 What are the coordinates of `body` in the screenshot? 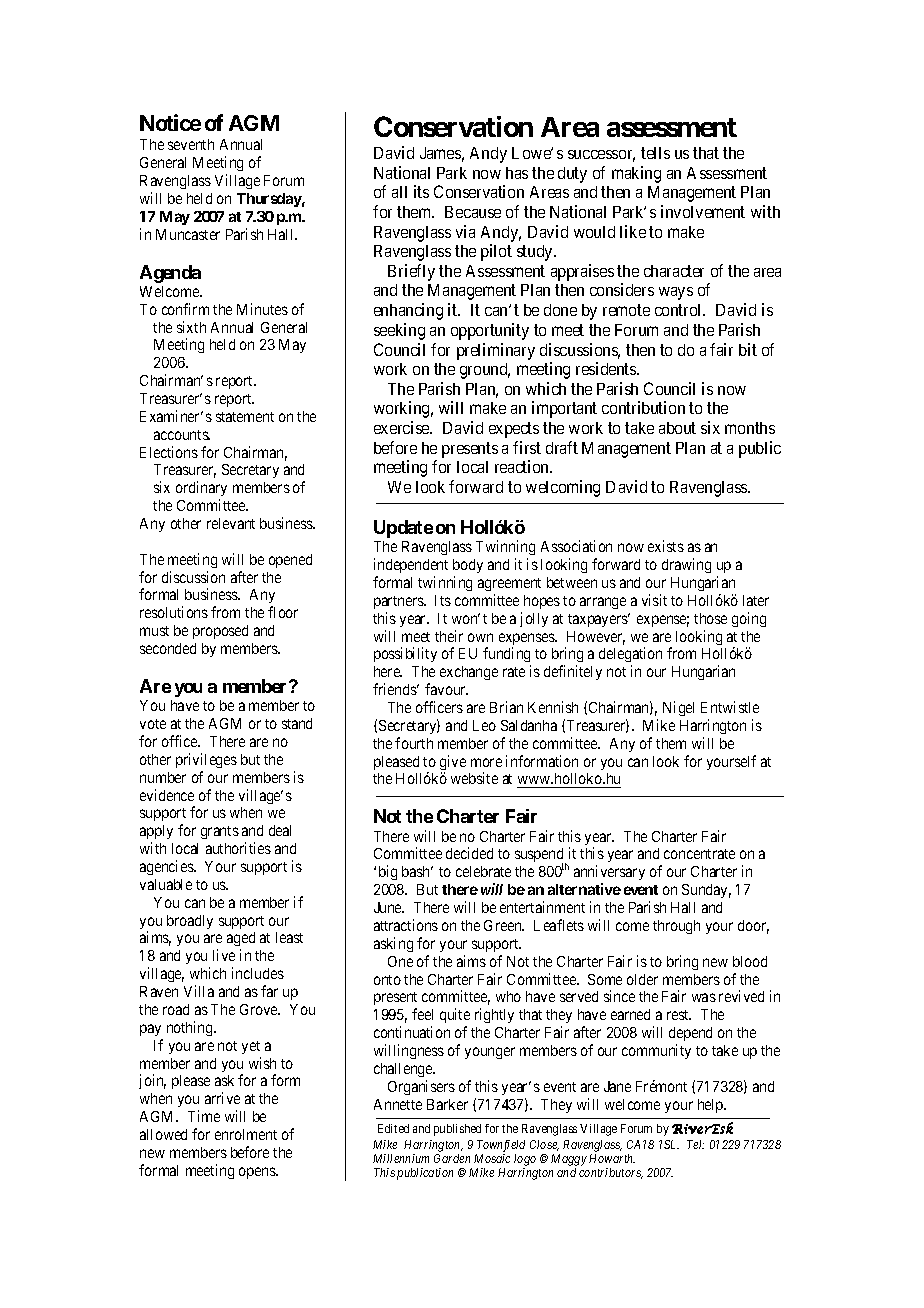 It's located at (468, 566).
